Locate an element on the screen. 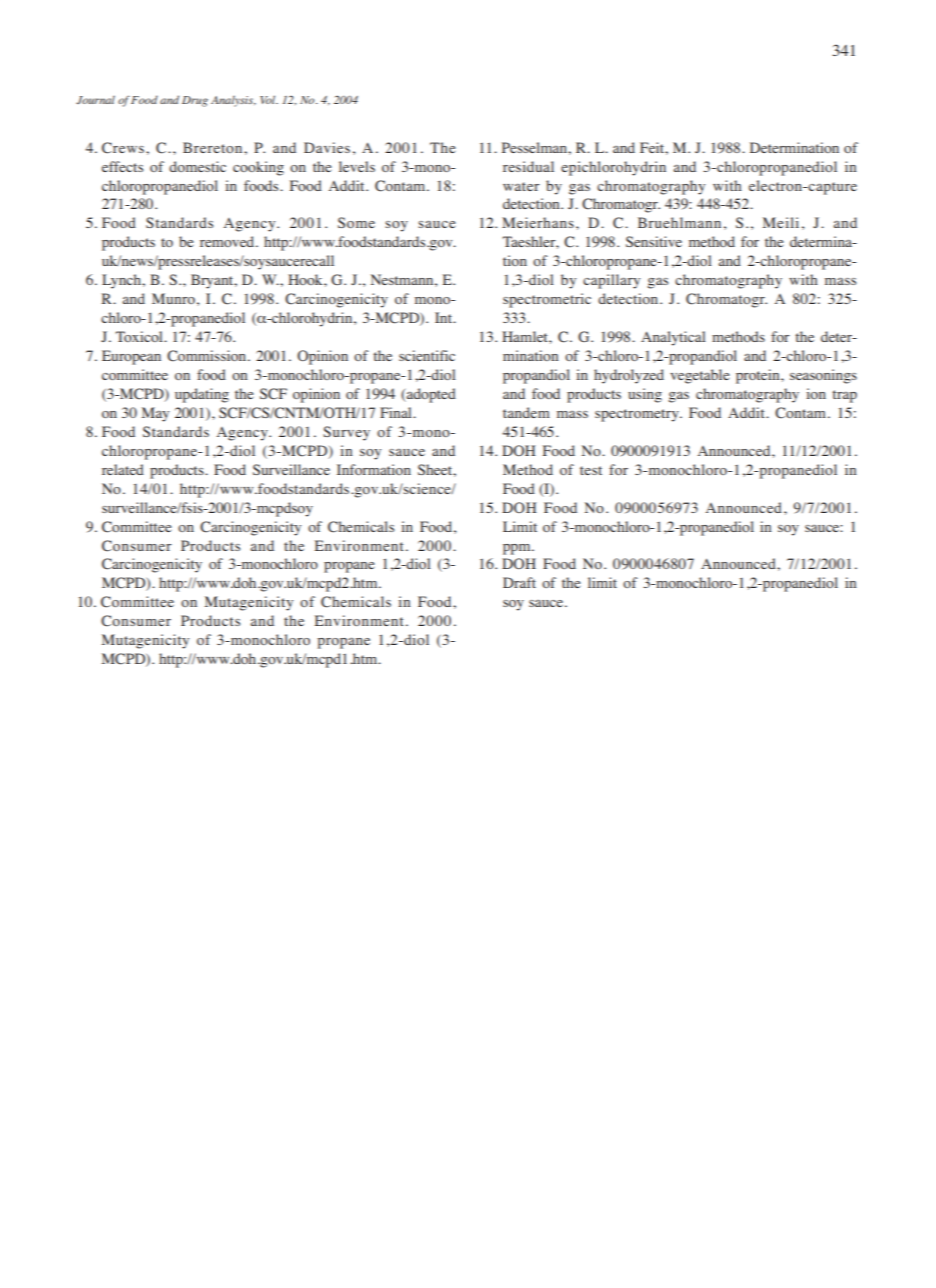  Toxicol is located at coordinates (140, 336).
